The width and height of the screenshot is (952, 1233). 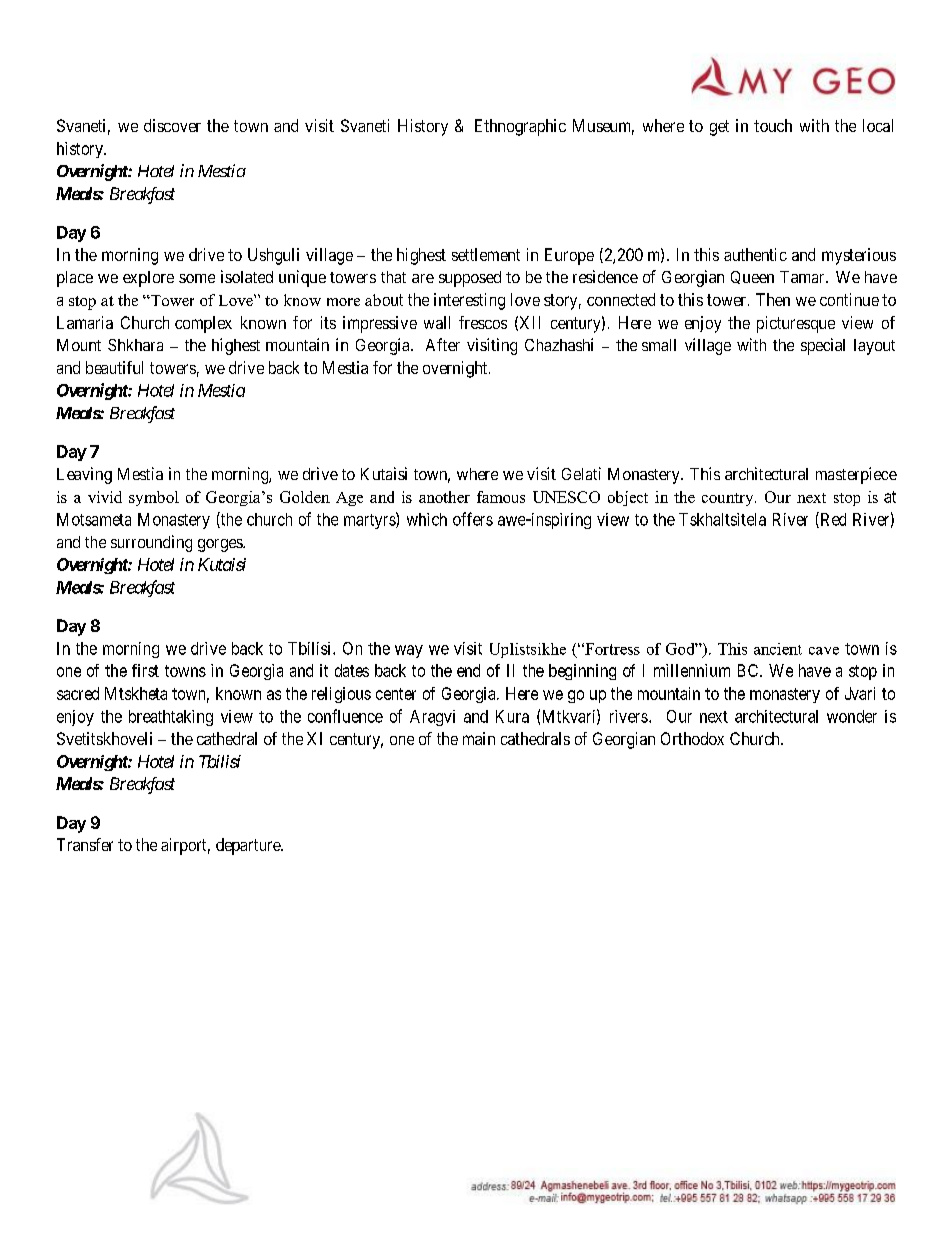 What do you see at coordinates (520, 127) in the screenshot?
I see `Ethnographic` at bounding box center [520, 127].
